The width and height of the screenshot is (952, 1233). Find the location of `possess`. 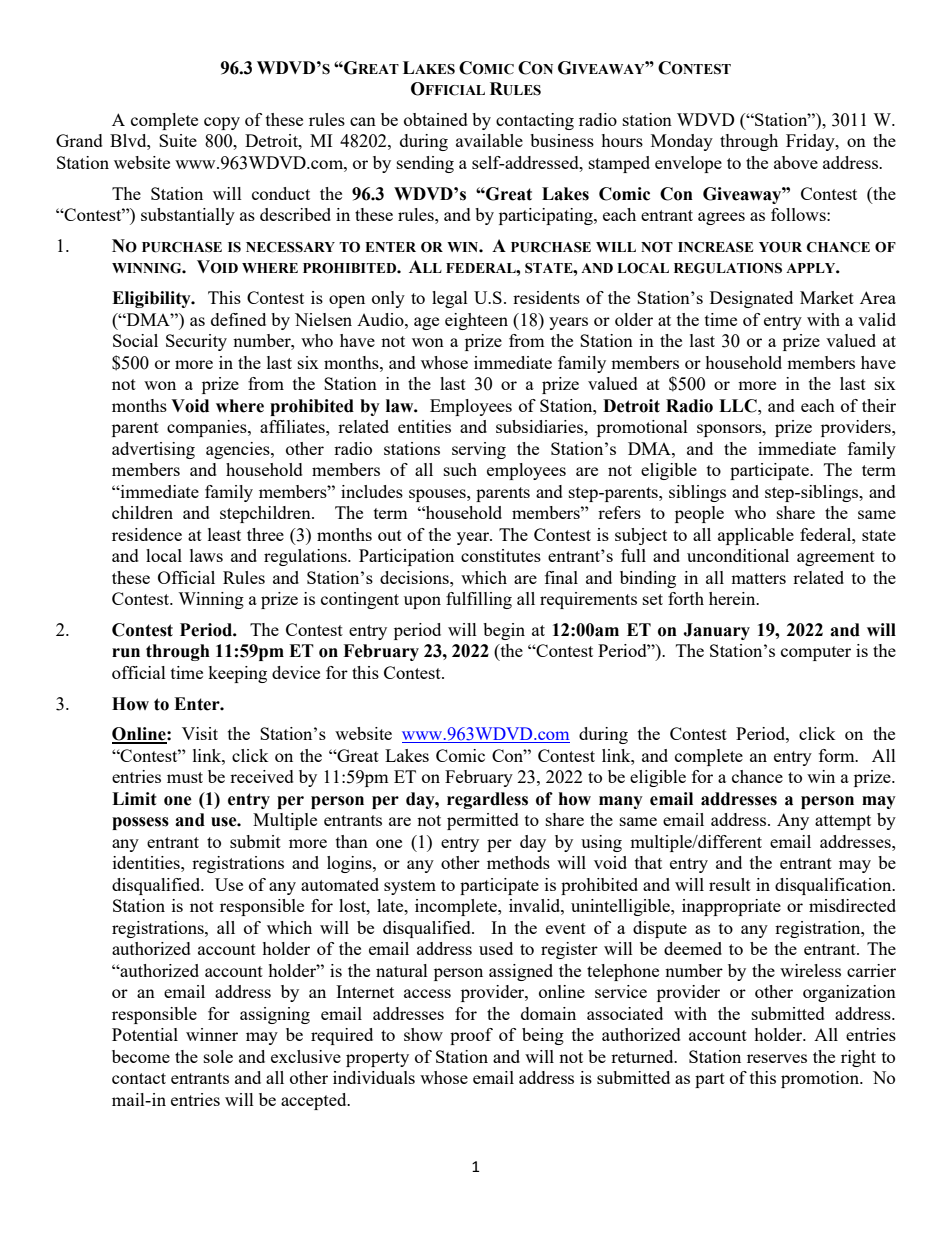

possess is located at coordinates (140, 823).
